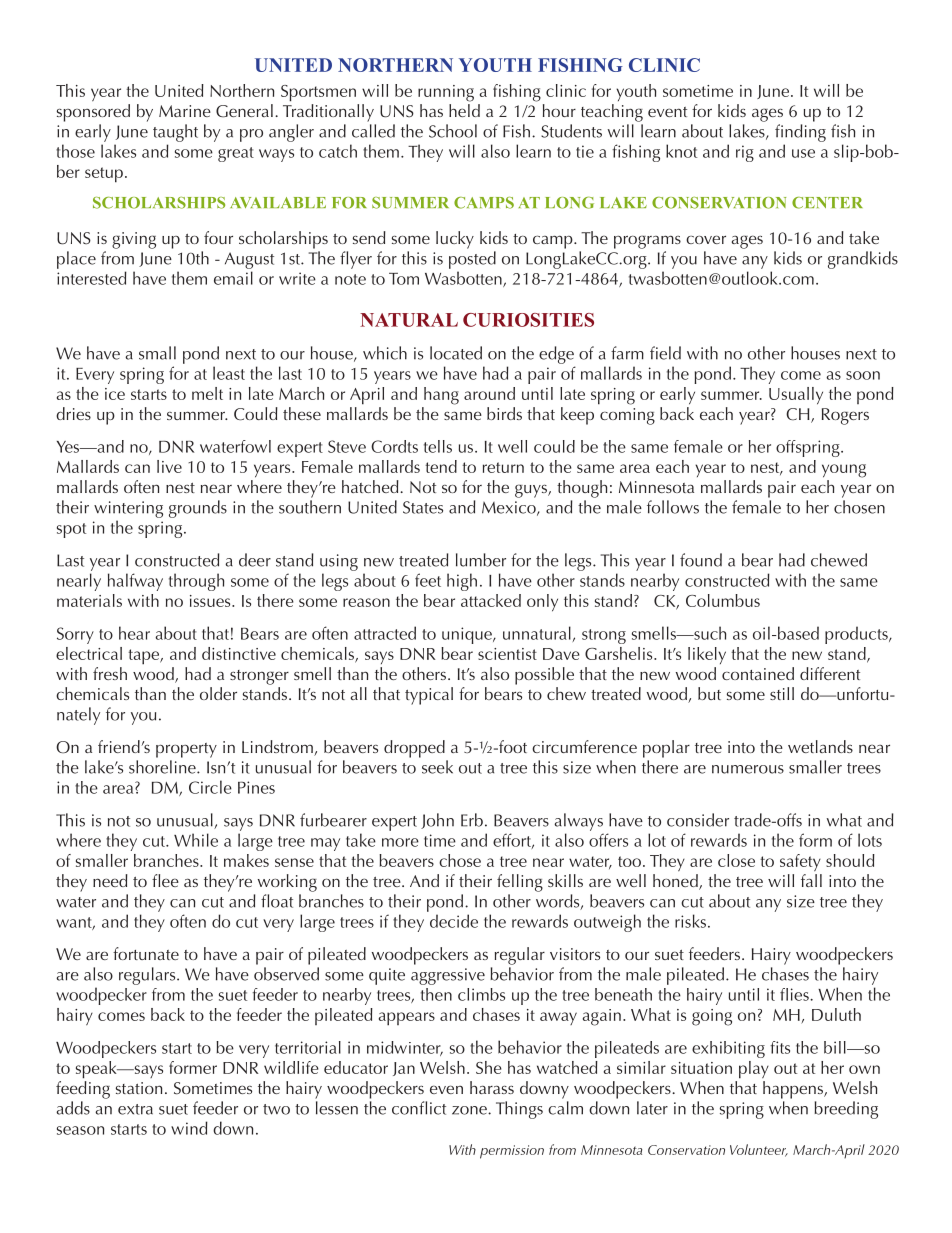 The width and height of the screenshot is (952, 1233). What do you see at coordinates (453, 131) in the screenshot?
I see `School` at bounding box center [453, 131].
